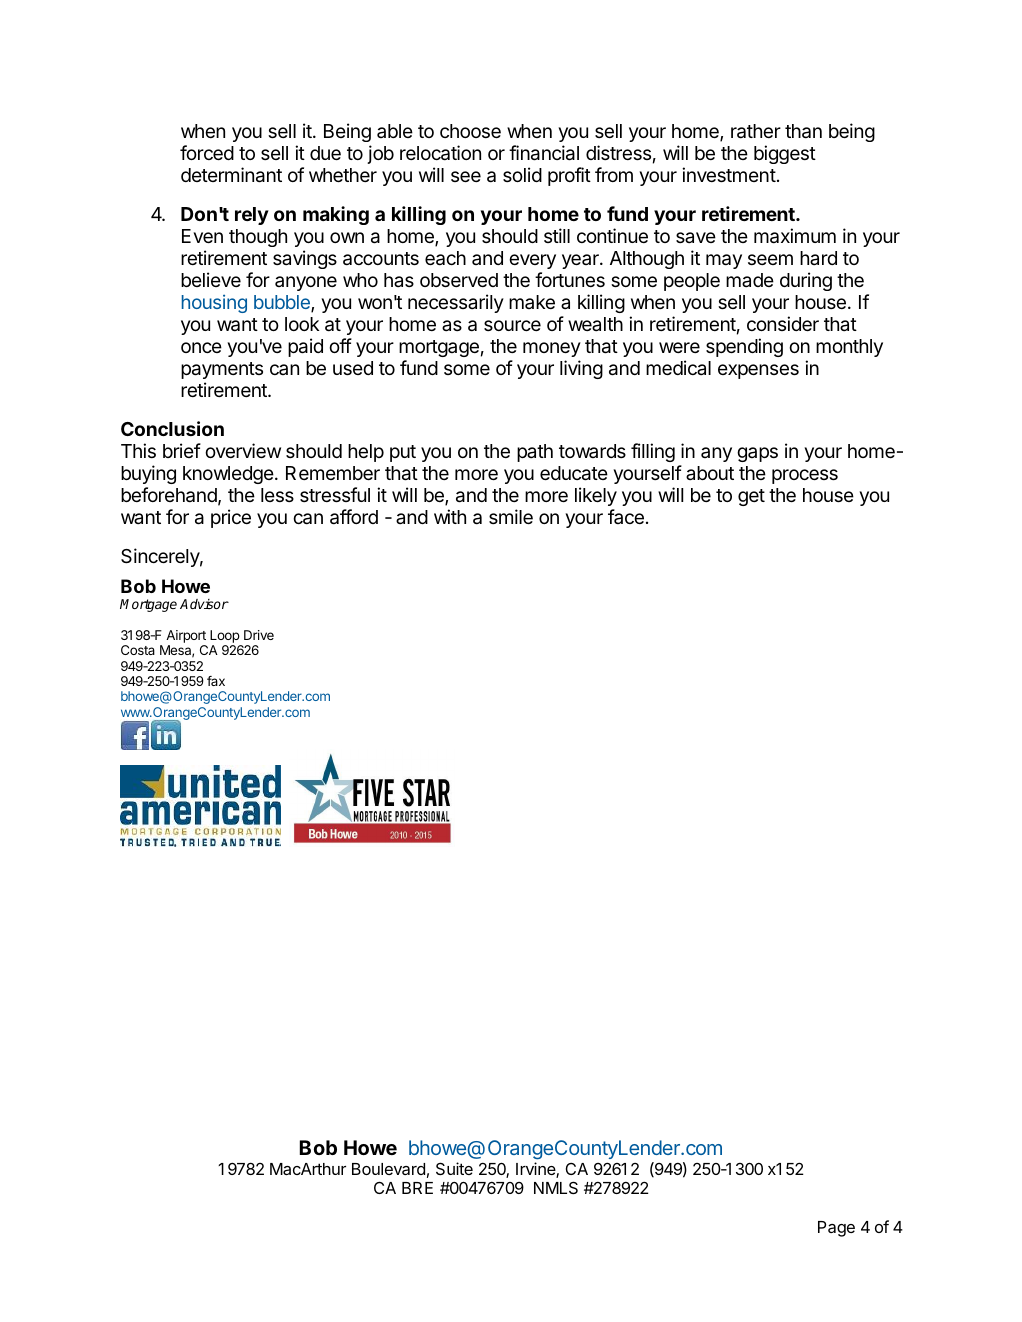  What do you see at coordinates (454, 1168) in the image?
I see `Suite` at bounding box center [454, 1168].
